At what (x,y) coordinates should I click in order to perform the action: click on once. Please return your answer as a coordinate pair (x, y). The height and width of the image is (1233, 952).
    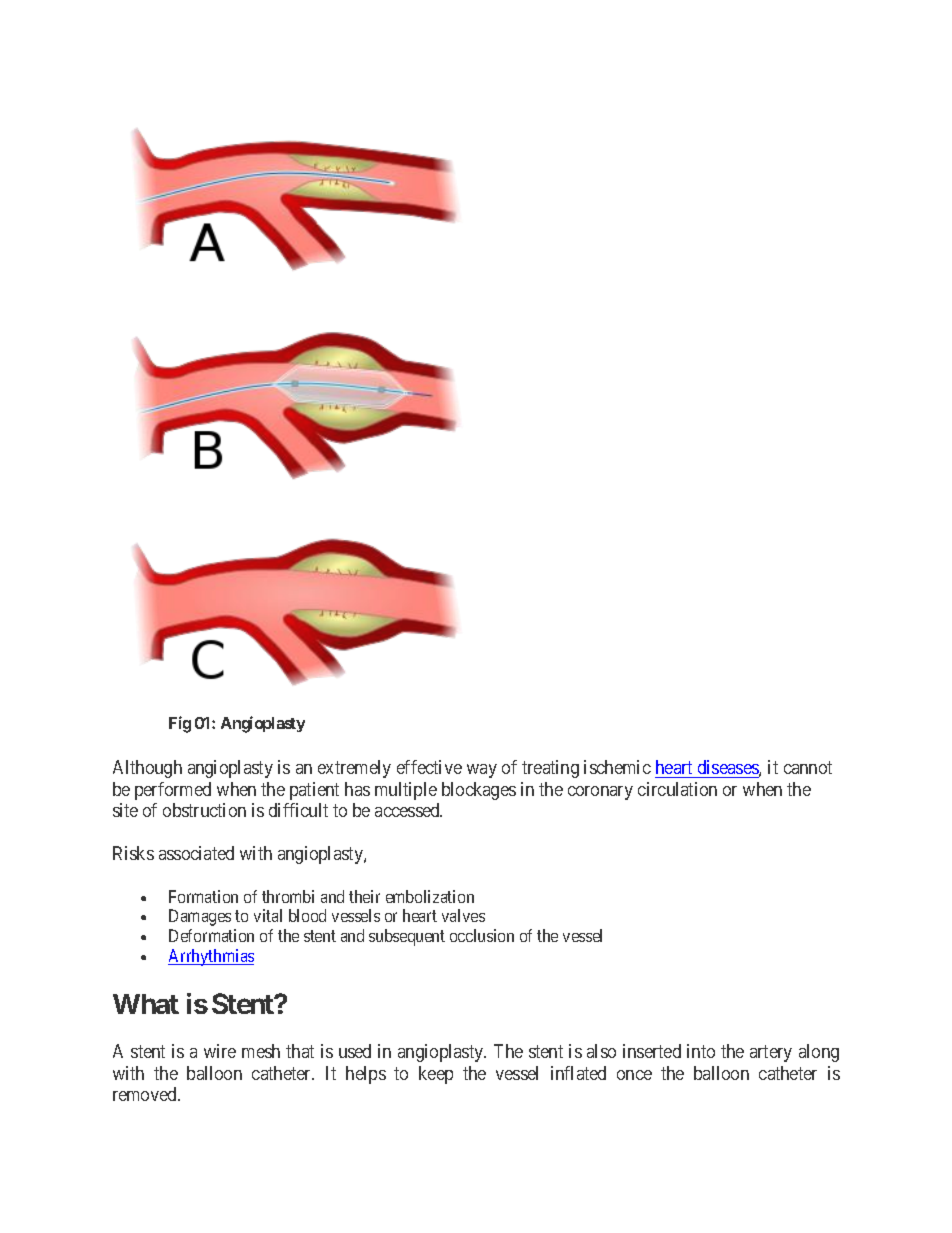
    Looking at the image, I should click on (634, 1075).
